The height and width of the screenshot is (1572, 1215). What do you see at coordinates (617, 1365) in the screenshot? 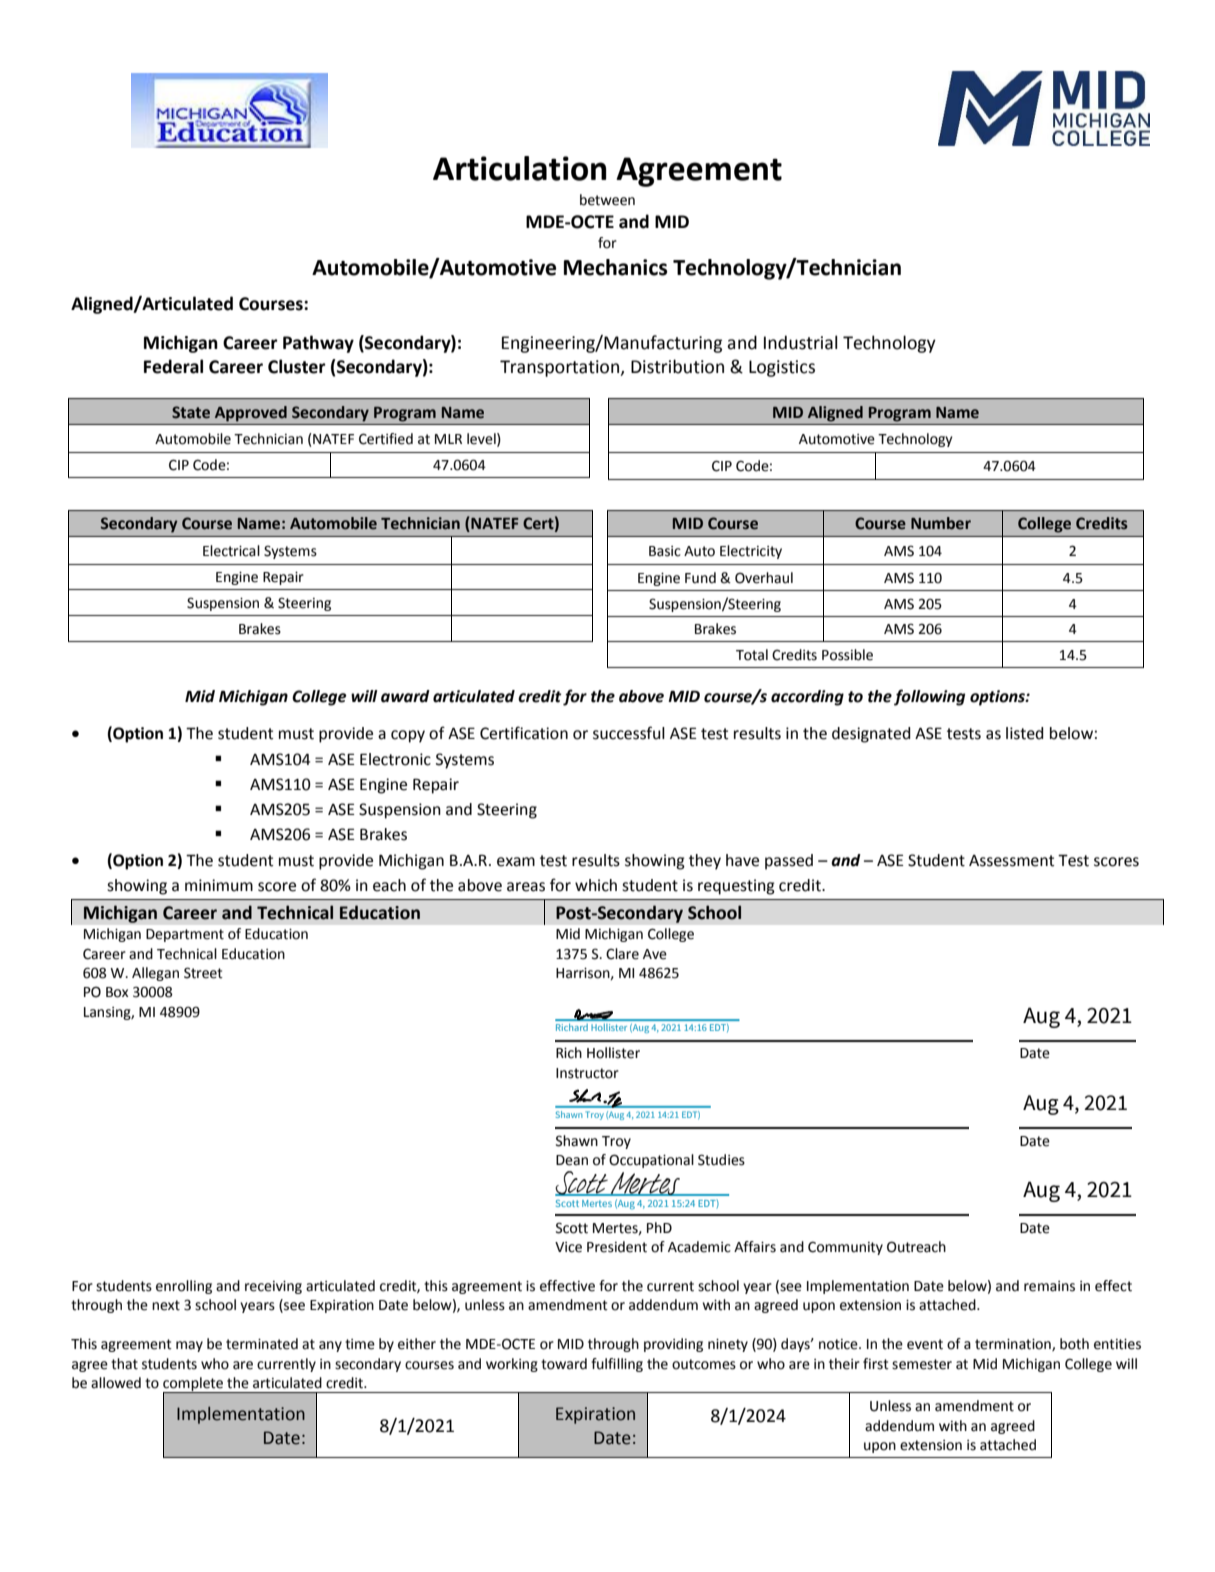
I see `fulfilling` at bounding box center [617, 1365].
